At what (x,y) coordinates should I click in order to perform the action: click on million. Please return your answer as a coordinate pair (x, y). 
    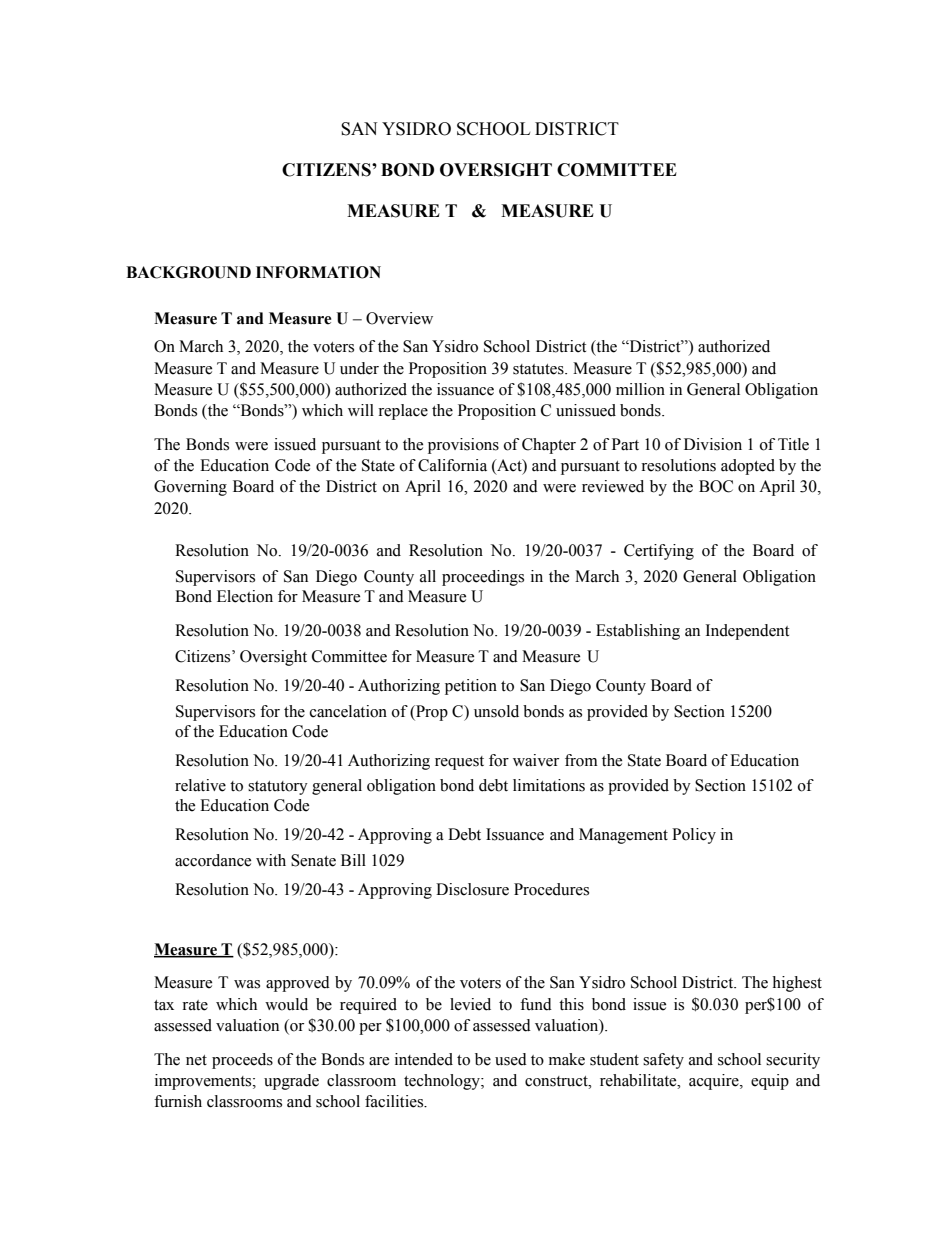
    Looking at the image, I should click on (640, 389).
